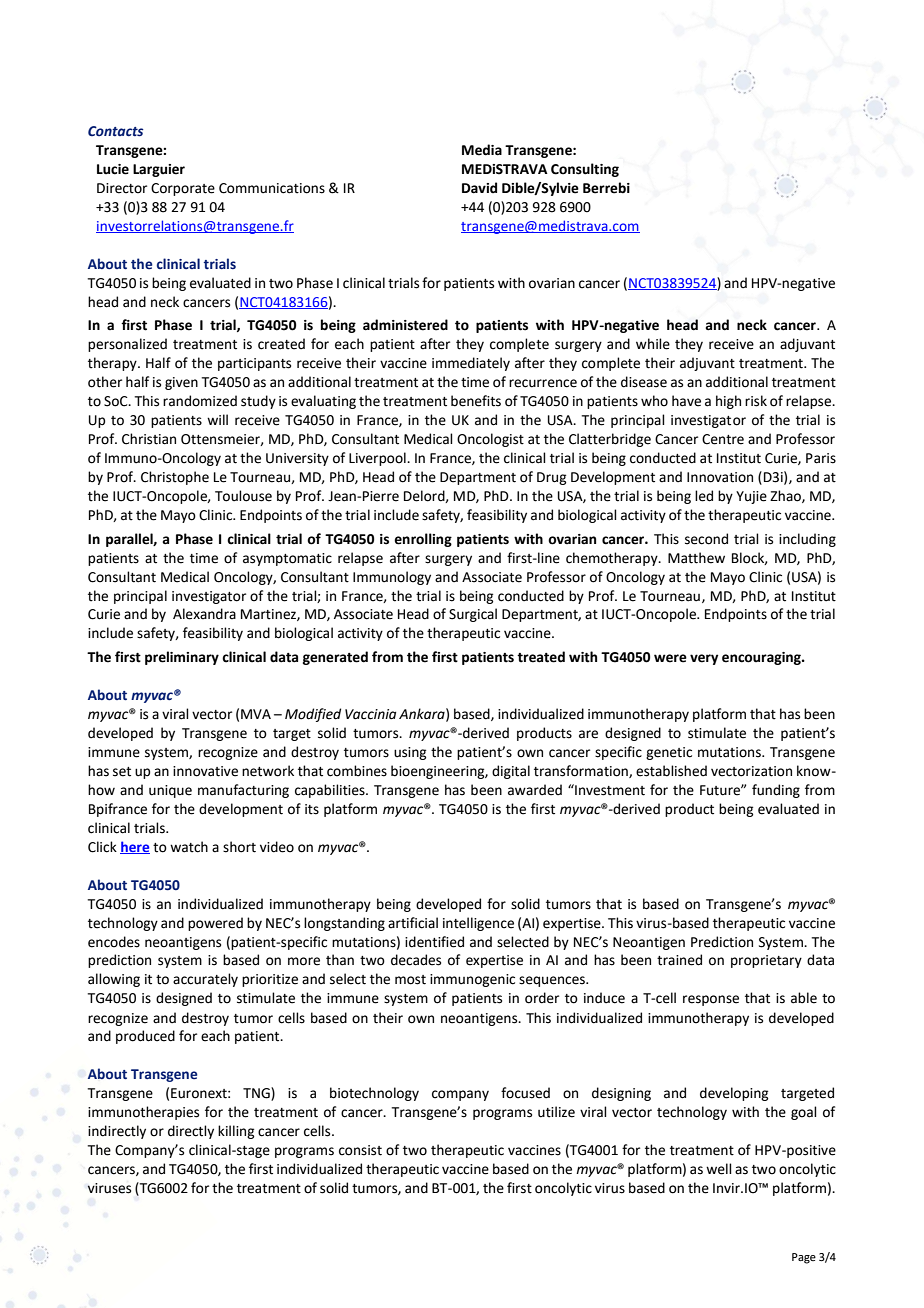  I want to click on Consulting, so click(585, 170).
